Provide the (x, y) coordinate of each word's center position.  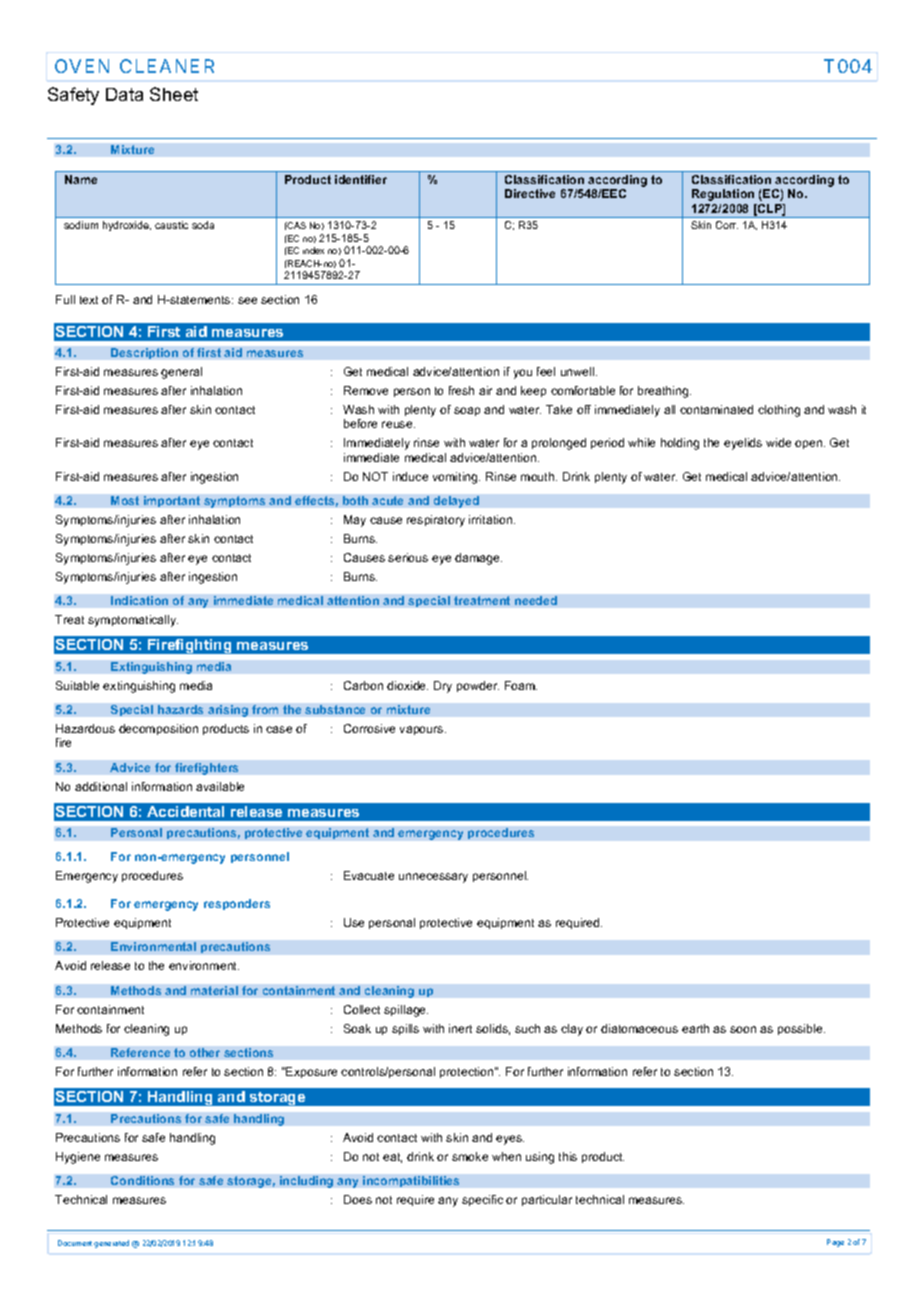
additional (101, 786)
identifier (361, 179)
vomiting (456, 478)
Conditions (142, 1180)
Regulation (723, 195)
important (172, 501)
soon (743, 1029)
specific (482, 1200)
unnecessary (433, 878)
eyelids (743, 444)
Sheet (174, 94)
